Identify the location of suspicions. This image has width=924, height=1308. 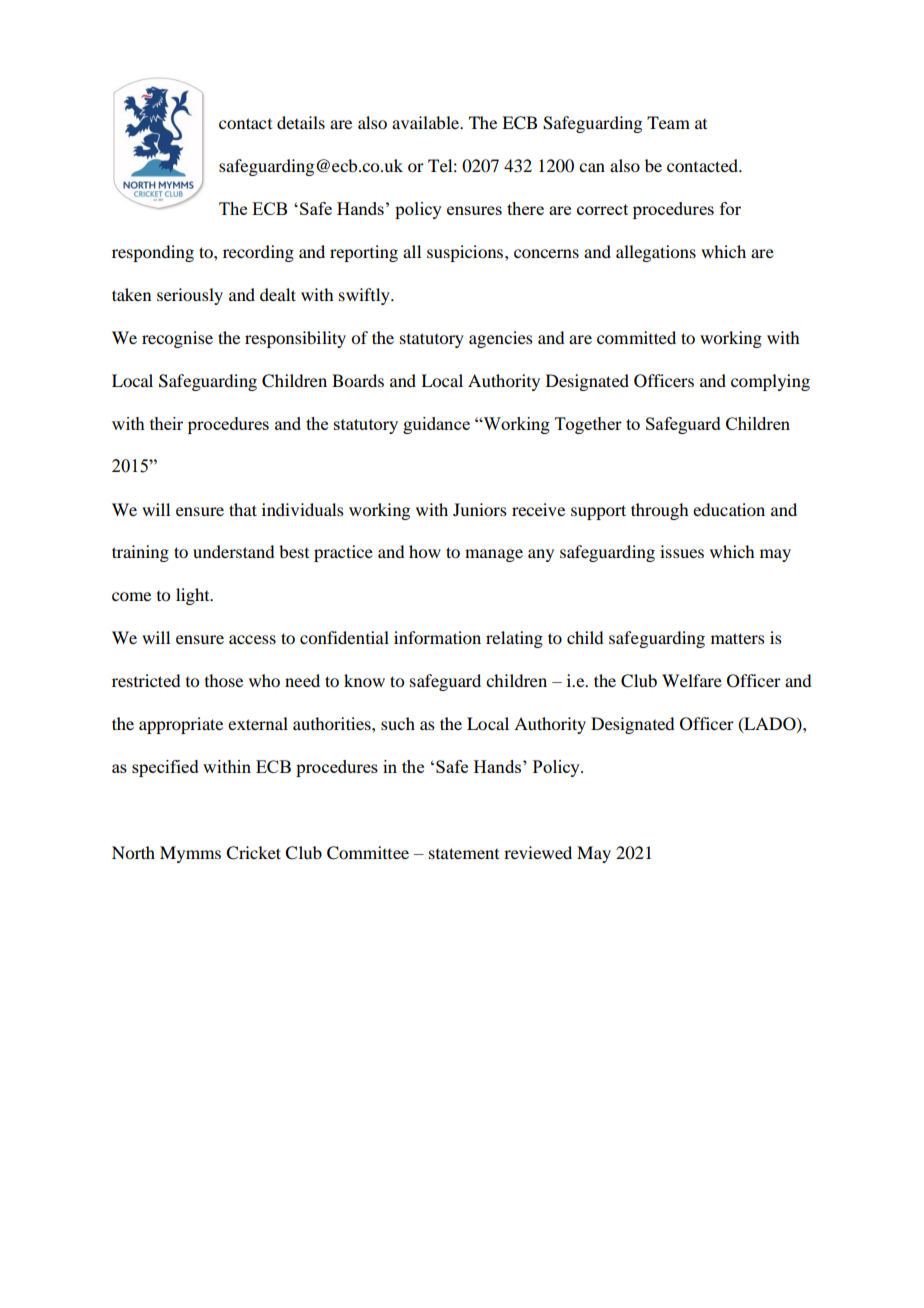
(466, 253).
